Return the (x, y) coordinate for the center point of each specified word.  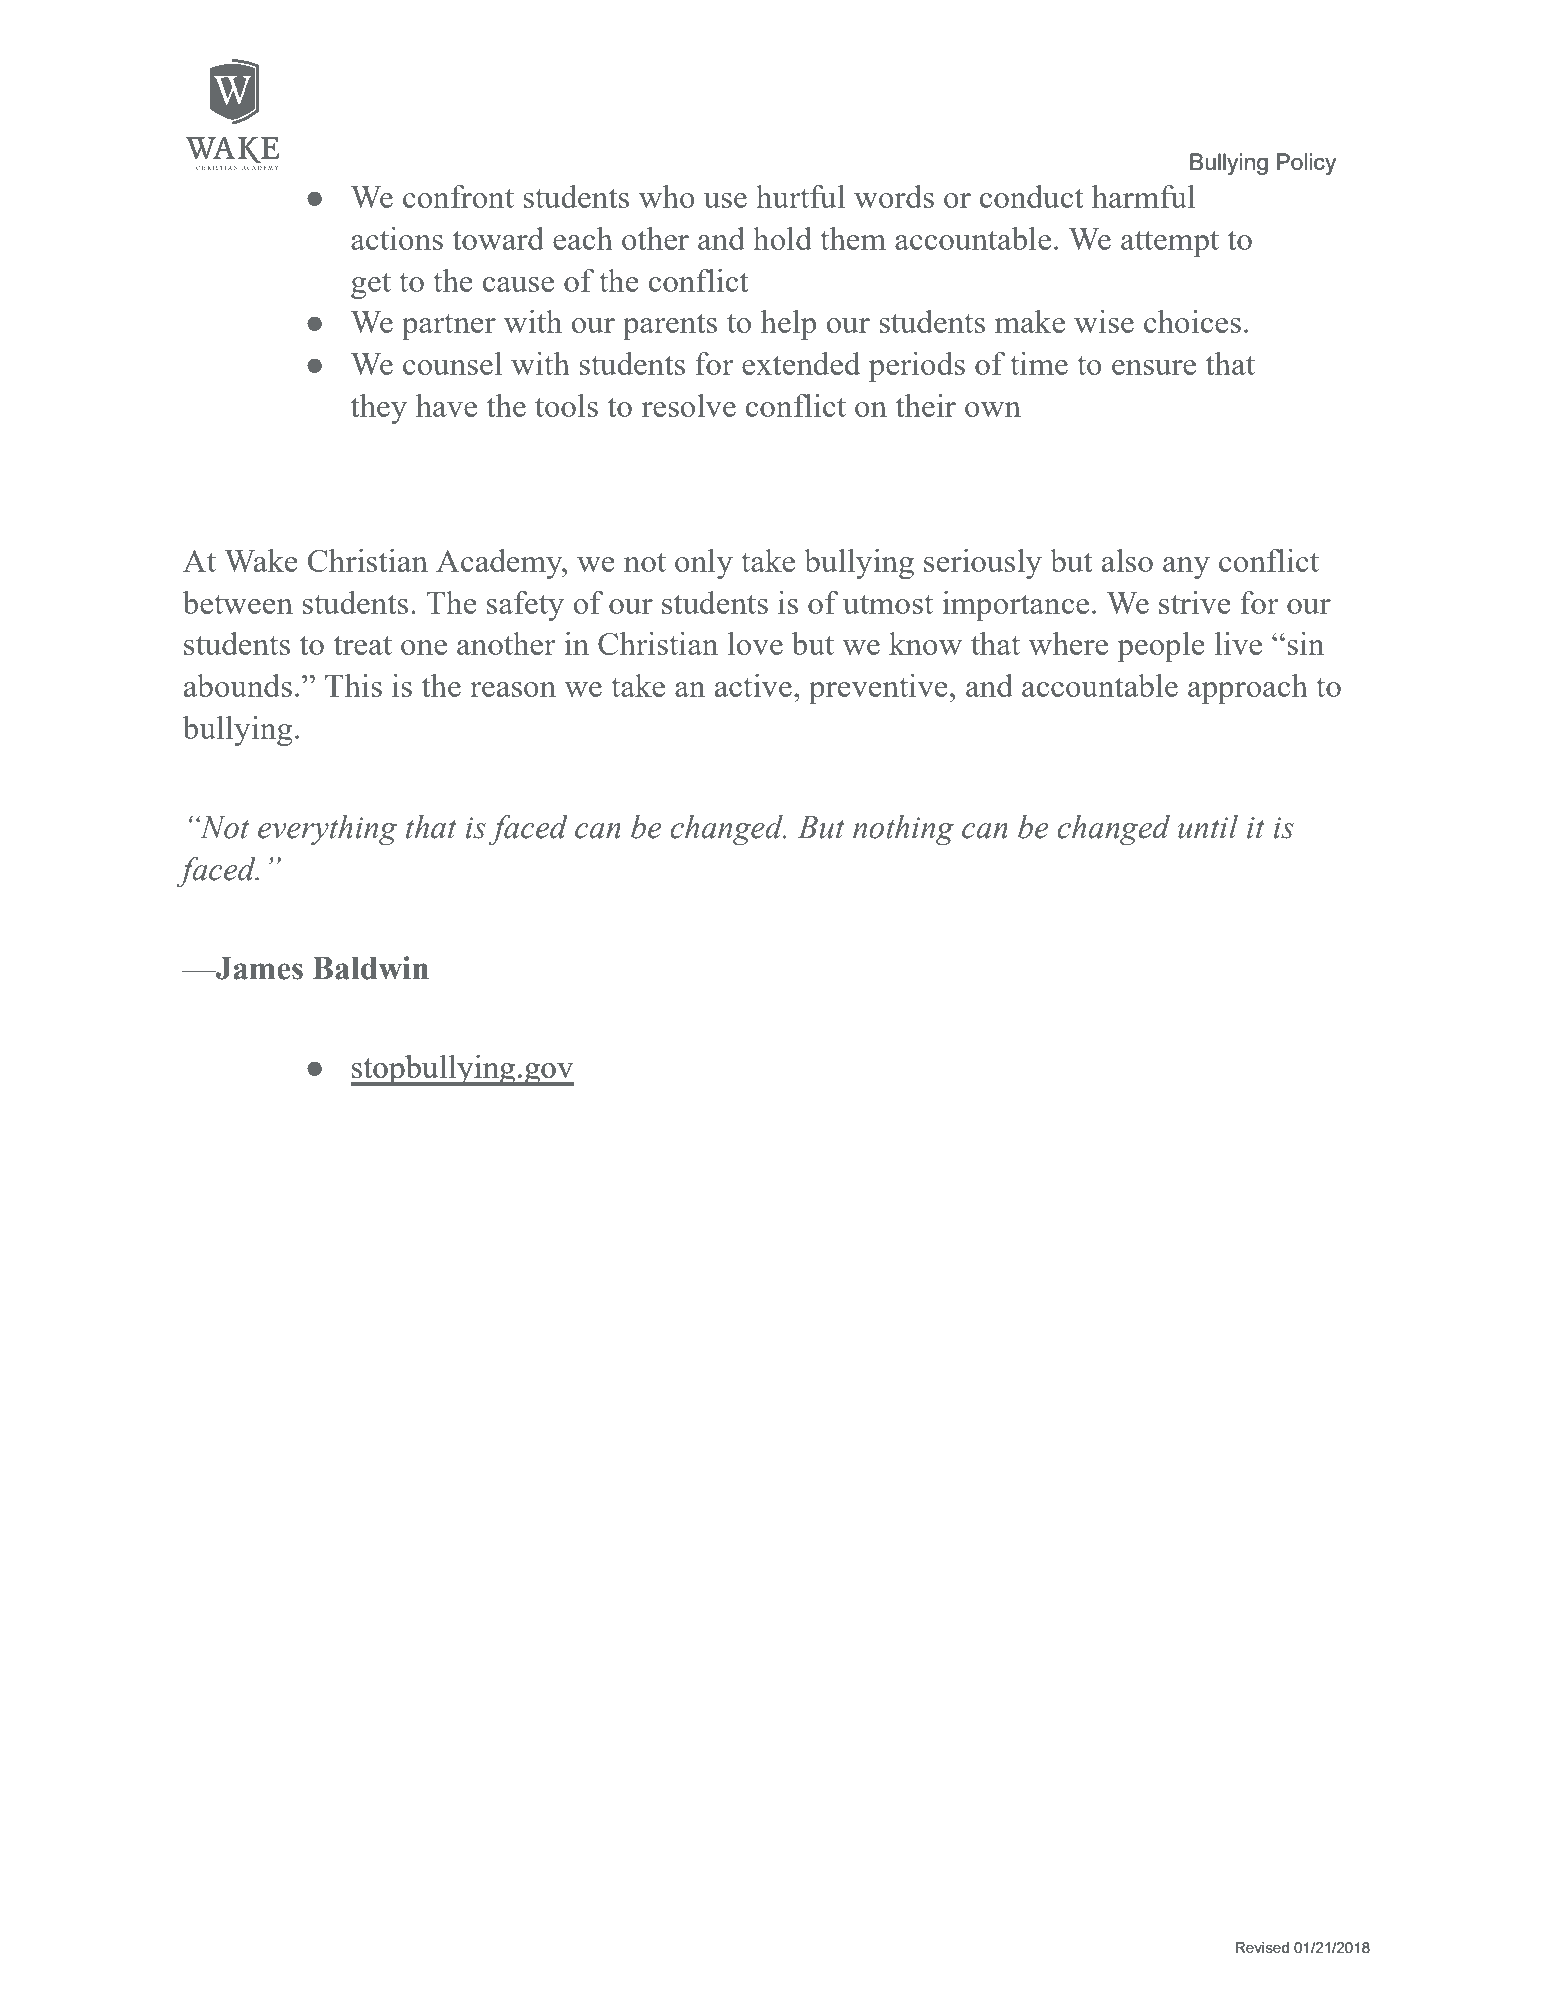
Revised (1262, 1947)
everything (327, 830)
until (1208, 827)
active (753, 685)
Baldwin (371, 968)
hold (782, 238)
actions (397, 238)
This (353, 685)
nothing (903, 830)
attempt (1170, 243)
